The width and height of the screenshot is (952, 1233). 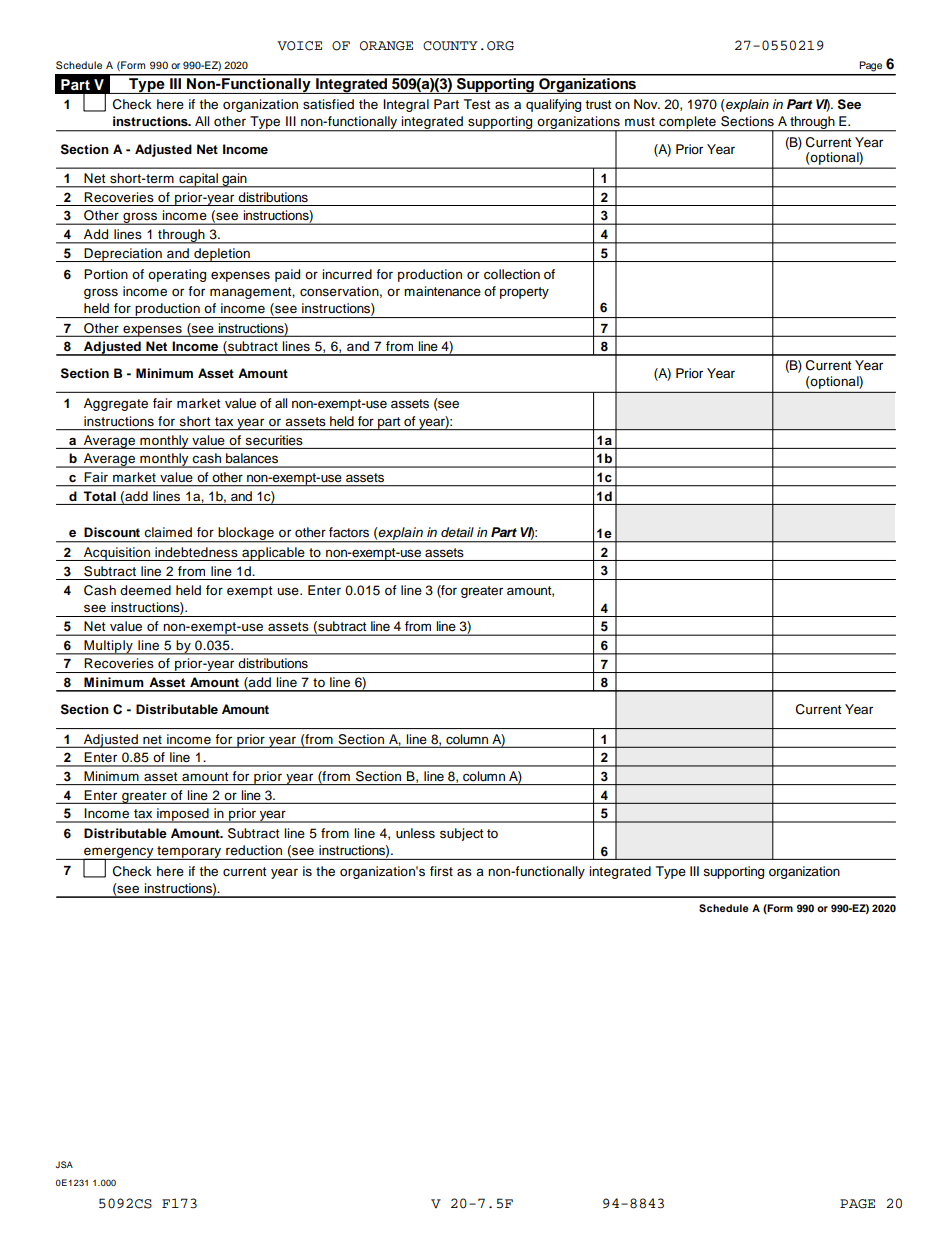 What do you see at coordinates (598, 105) in the screenshot?
I see `trust` at bounding box center [598, 105].
